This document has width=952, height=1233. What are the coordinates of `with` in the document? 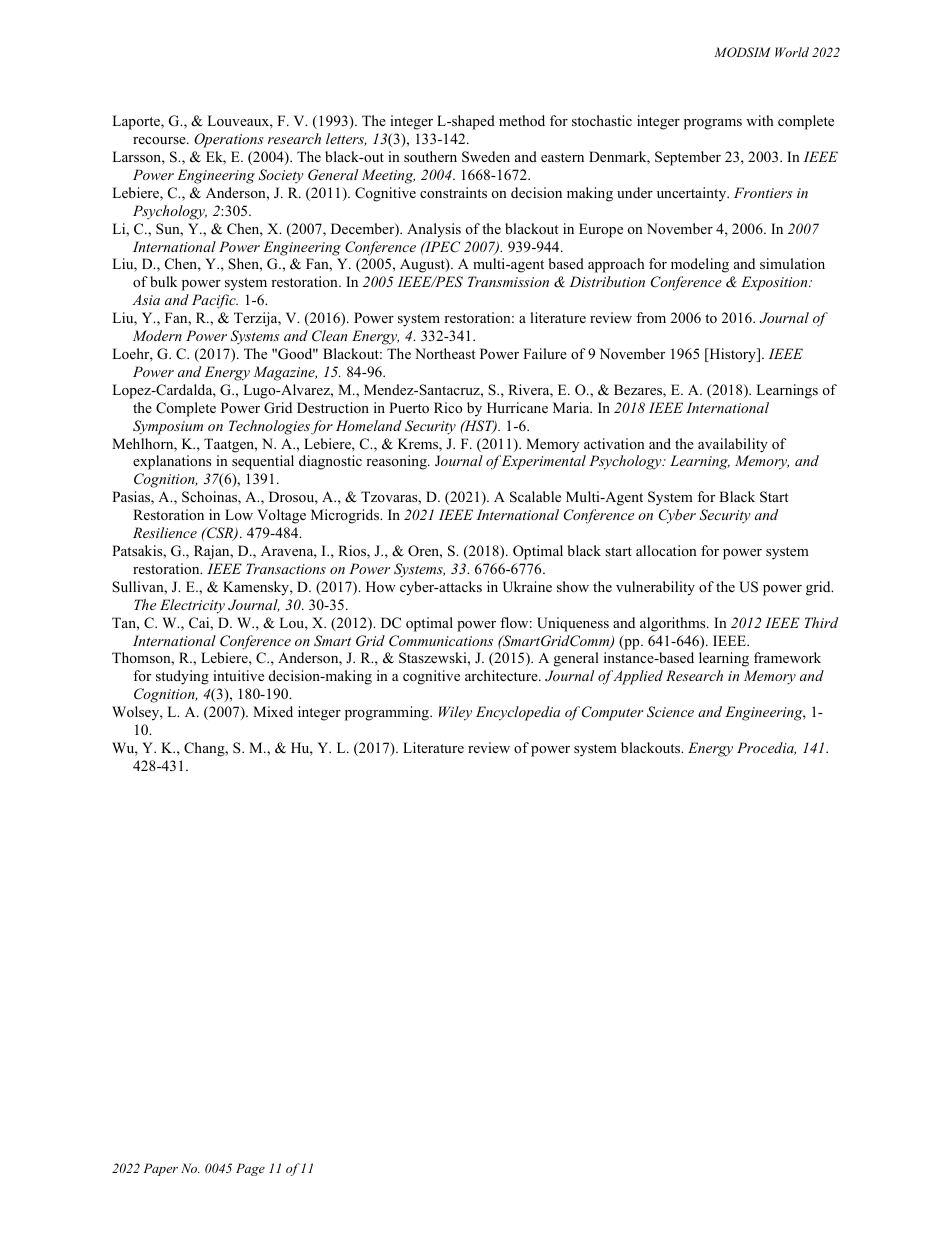 It's located at (760, 120).
